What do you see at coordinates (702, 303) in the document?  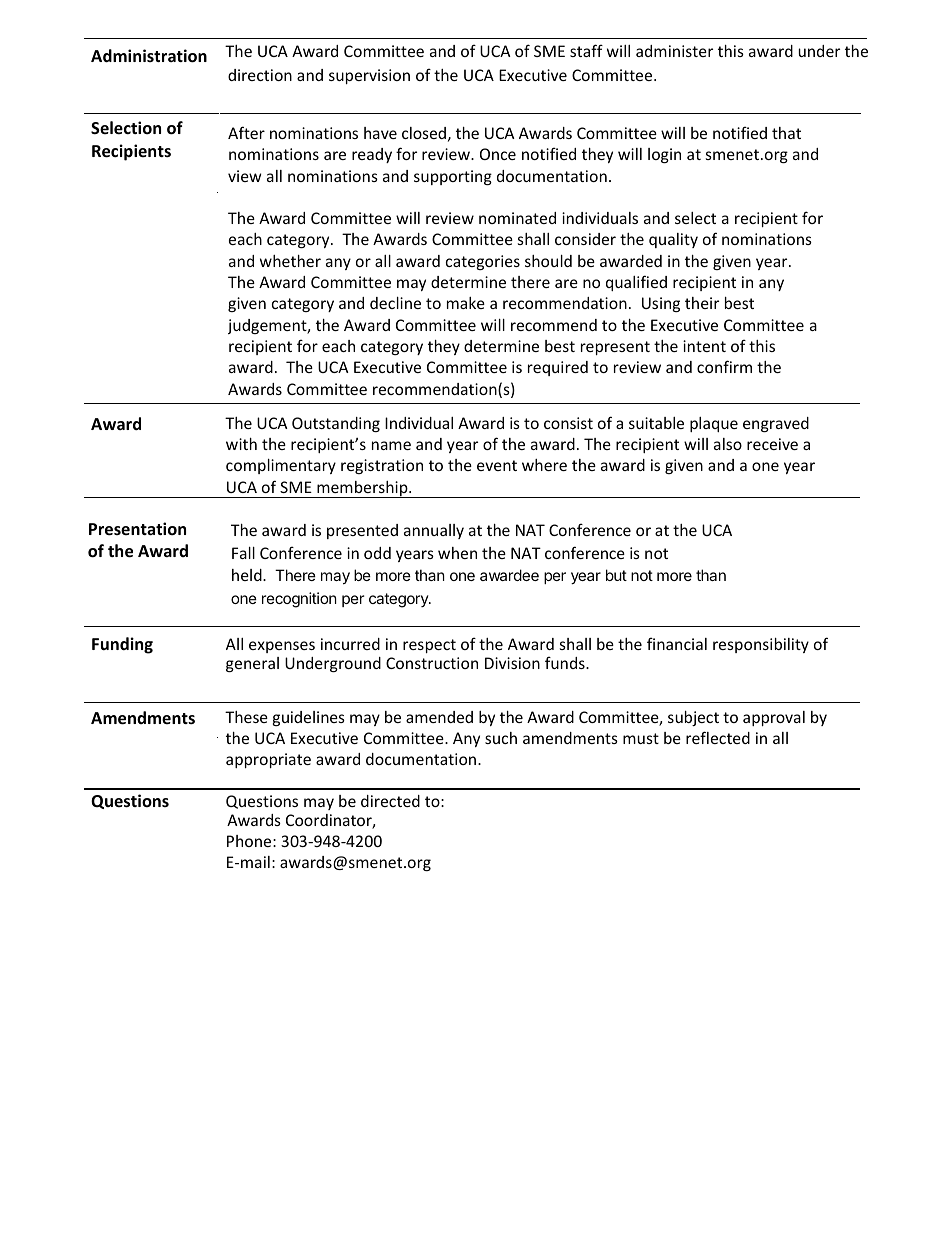 I see `their` at bounding box center [702, 303].
